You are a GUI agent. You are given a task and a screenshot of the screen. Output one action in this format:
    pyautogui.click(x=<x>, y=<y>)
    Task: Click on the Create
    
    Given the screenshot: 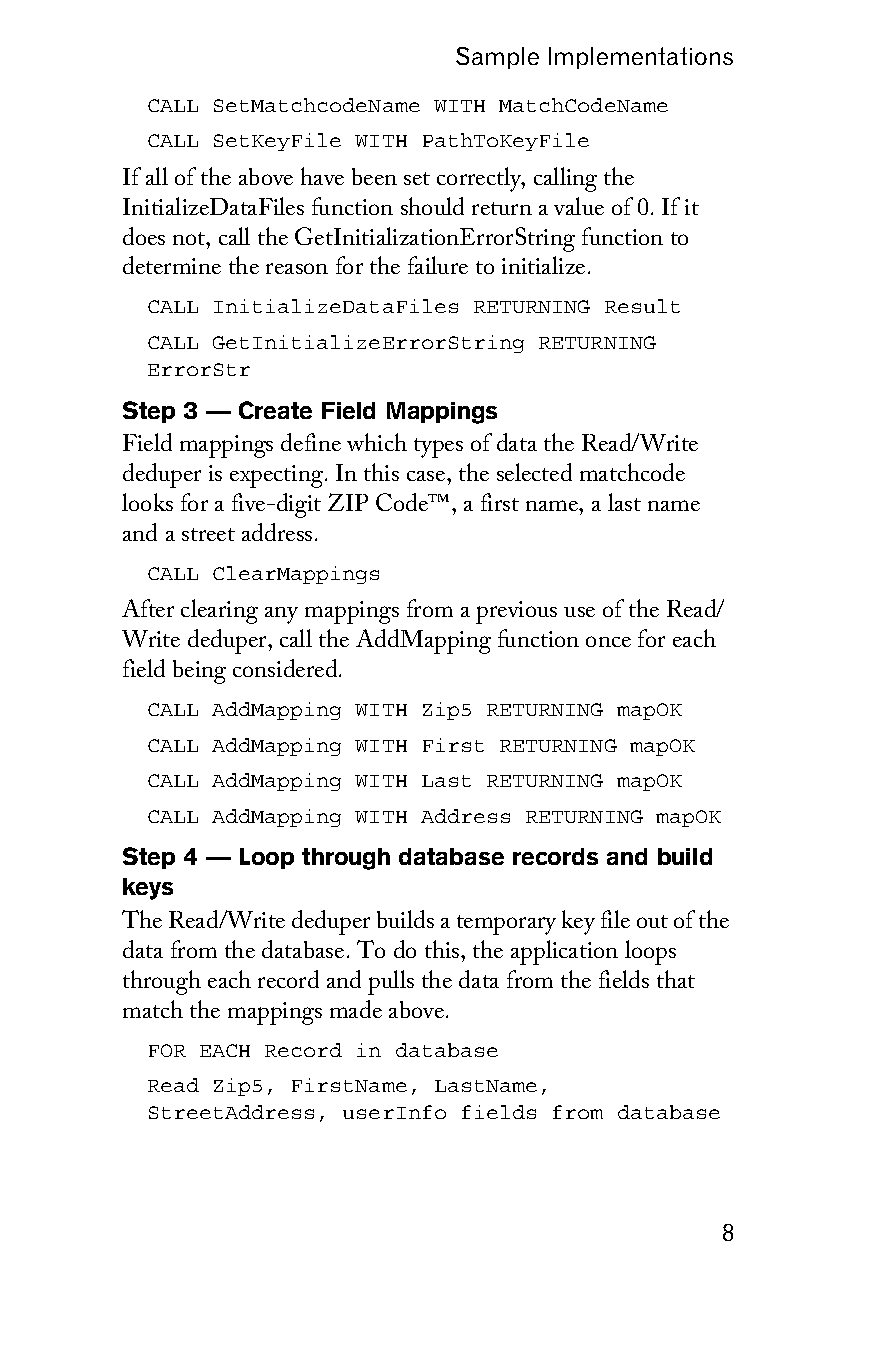 What is the action you would take?
    pyautogui.click(x=275, y=410)
